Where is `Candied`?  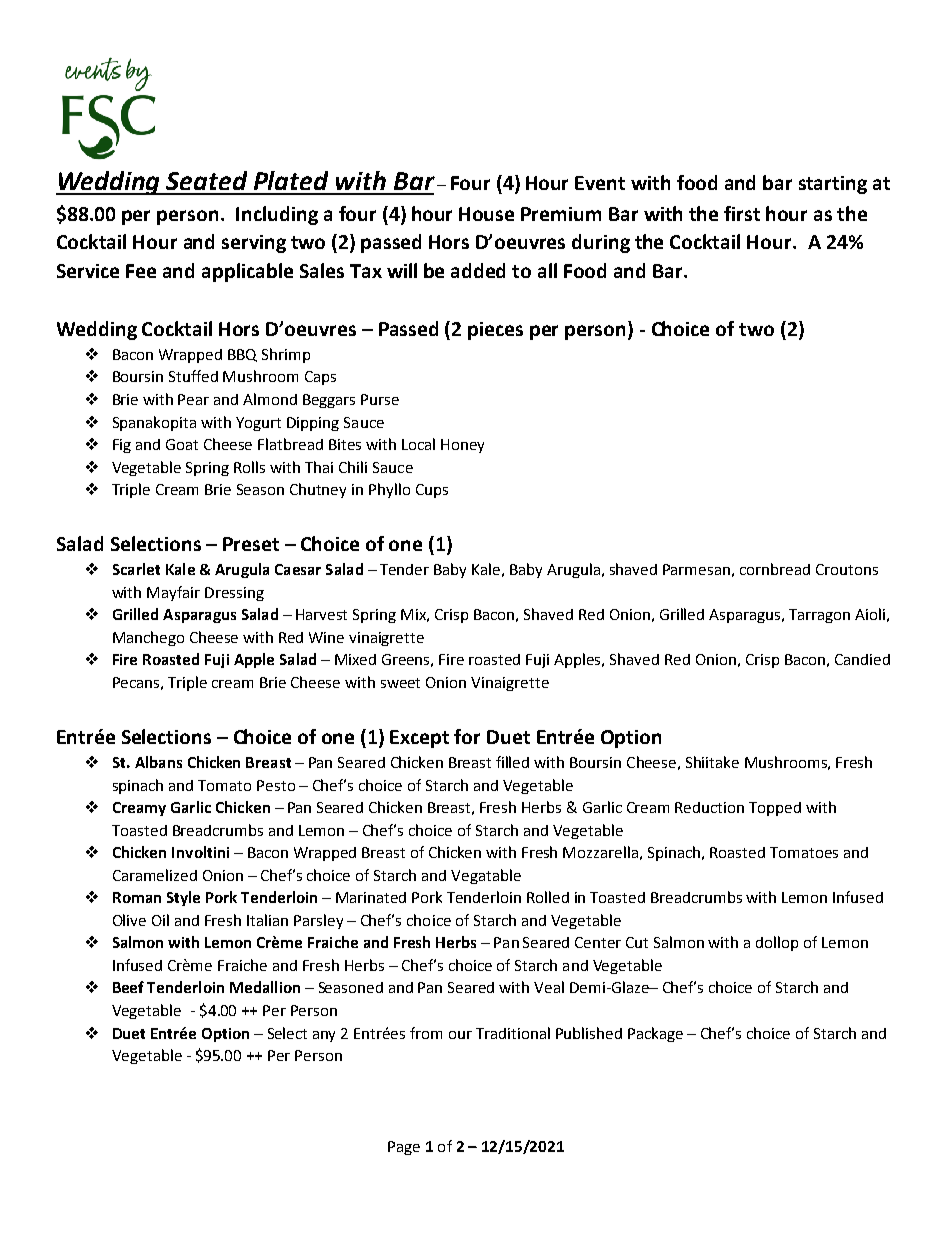 Candied is located at coordinates (862, 659).
